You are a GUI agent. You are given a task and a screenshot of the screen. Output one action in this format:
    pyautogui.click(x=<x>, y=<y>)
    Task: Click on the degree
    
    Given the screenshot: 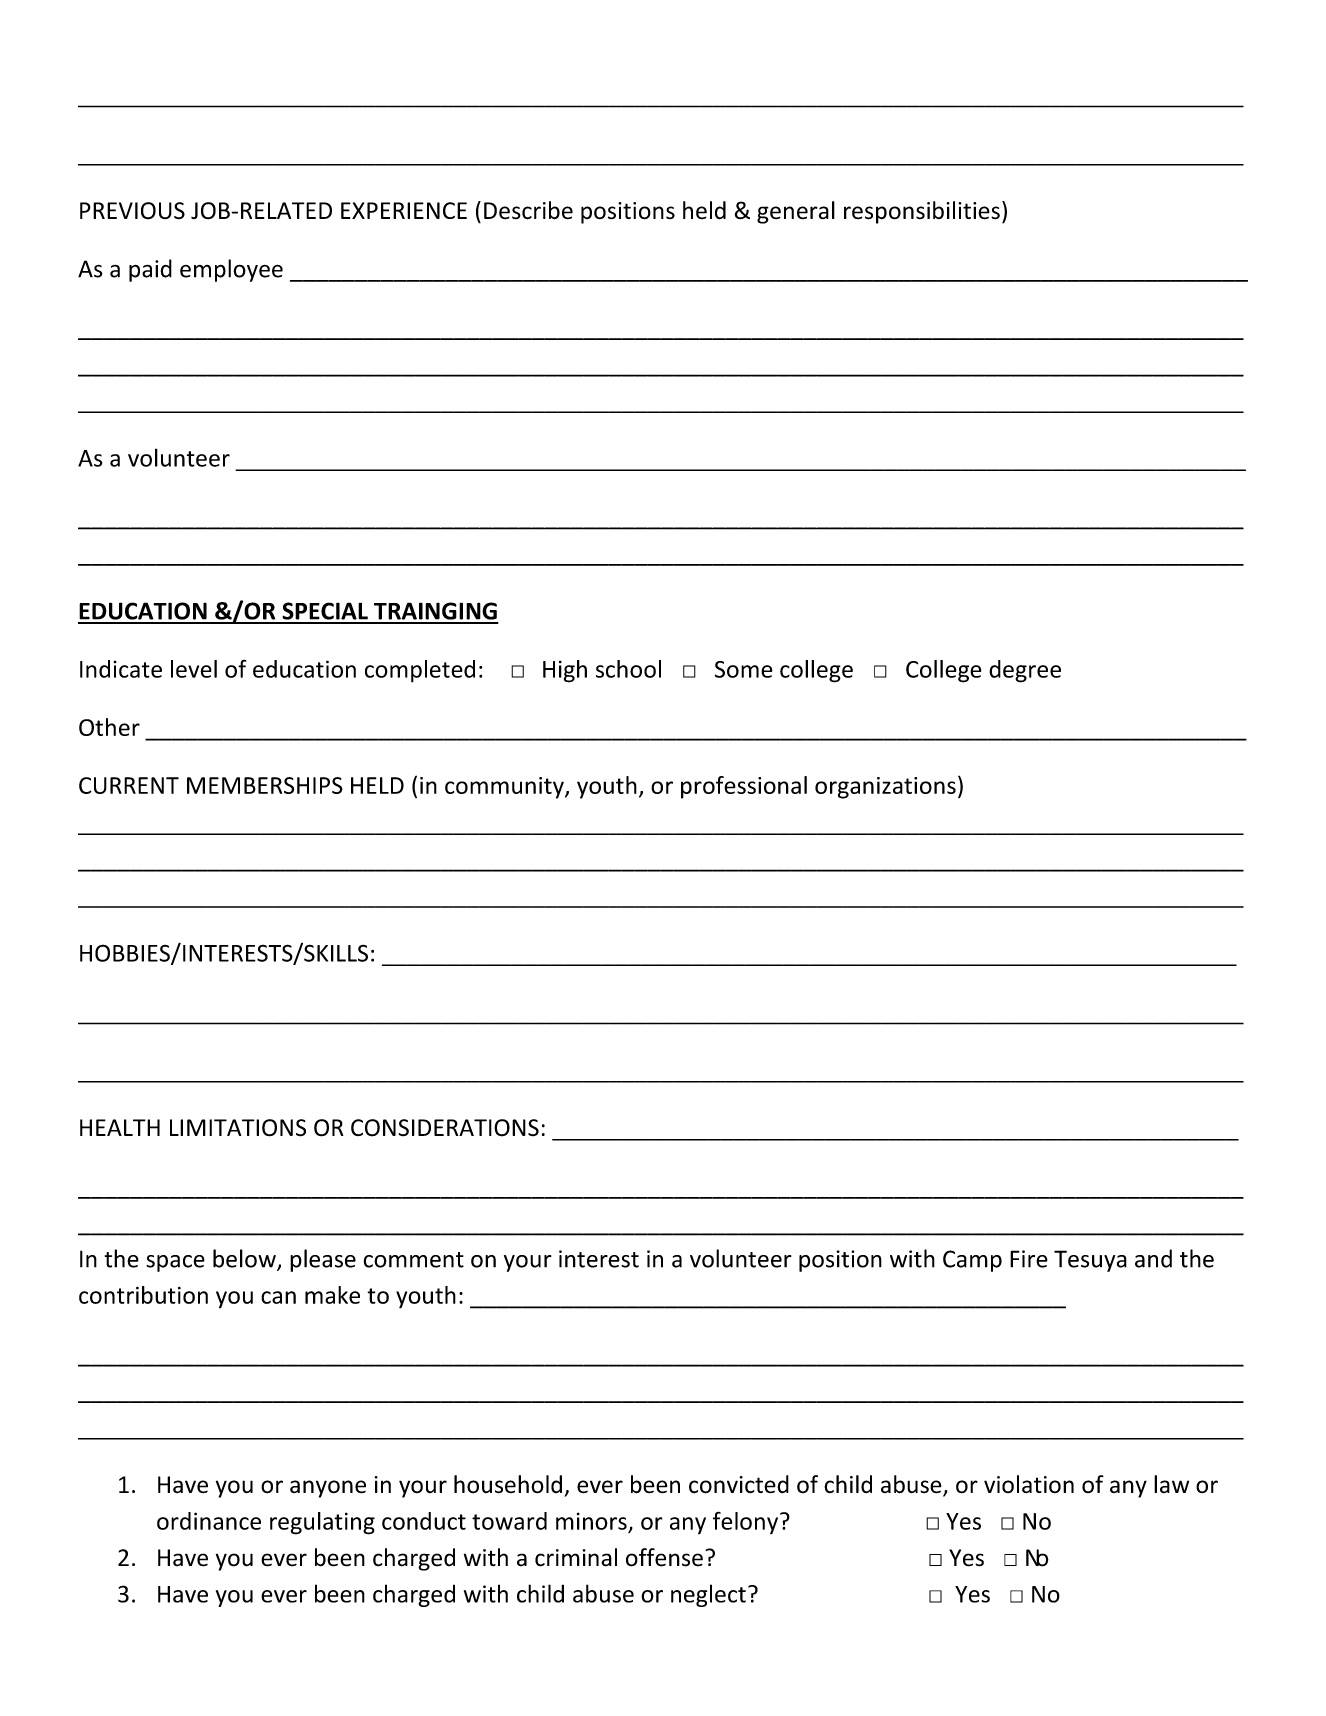 What is the action you would take?
    pyautogui.click(x=1025, y=671)
